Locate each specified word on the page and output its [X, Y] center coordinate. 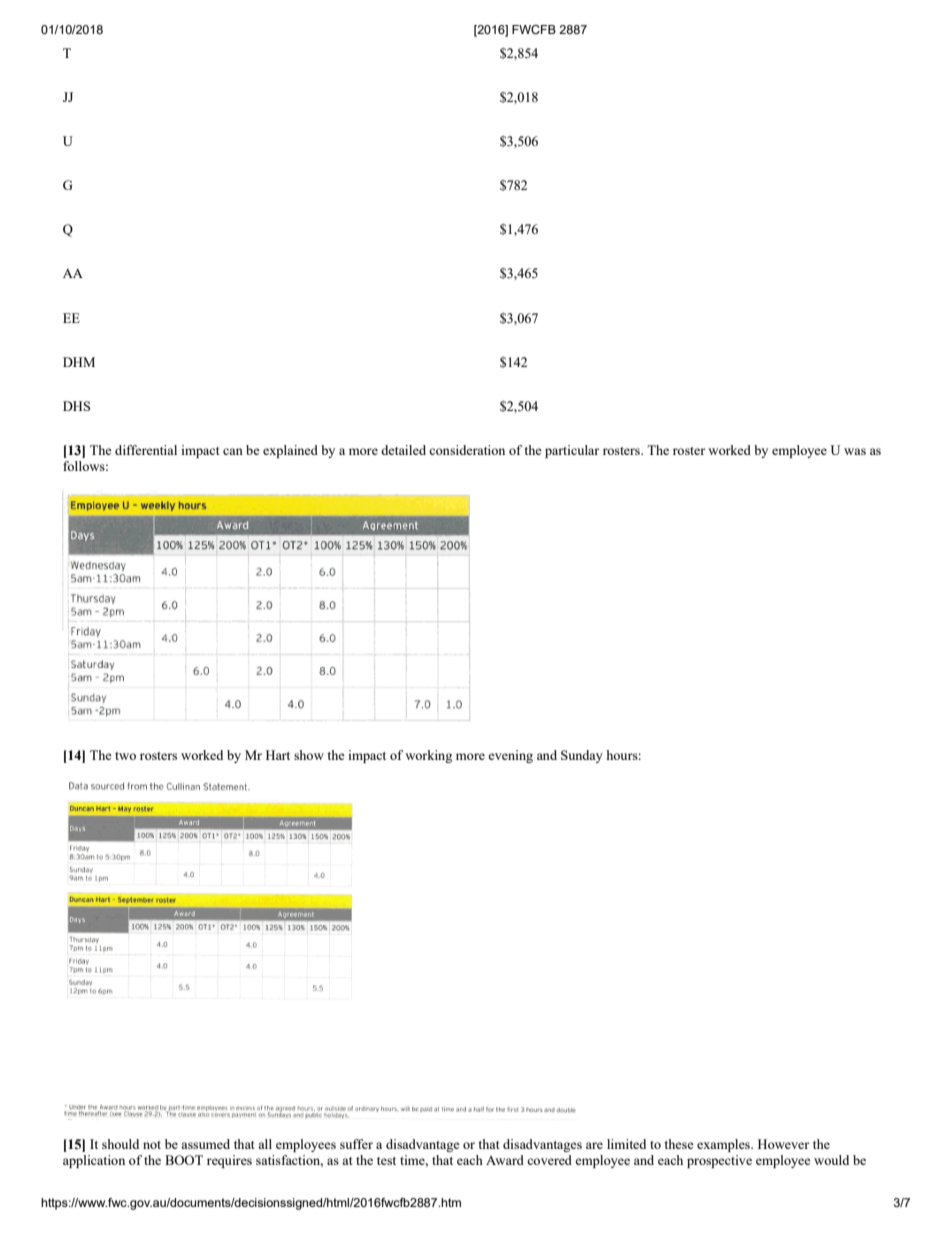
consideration [467, 450]
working [428, 756]
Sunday [582, 756]
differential [146, 450]
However [783, 1144]
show [309, 755]
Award [505, 1160]
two [125, 756]
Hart [278, 755]
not [152, 1145]
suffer [356, 1144]
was [855, 451]
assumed [205, 1144]
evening [510, 756]
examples [724, 1145]
